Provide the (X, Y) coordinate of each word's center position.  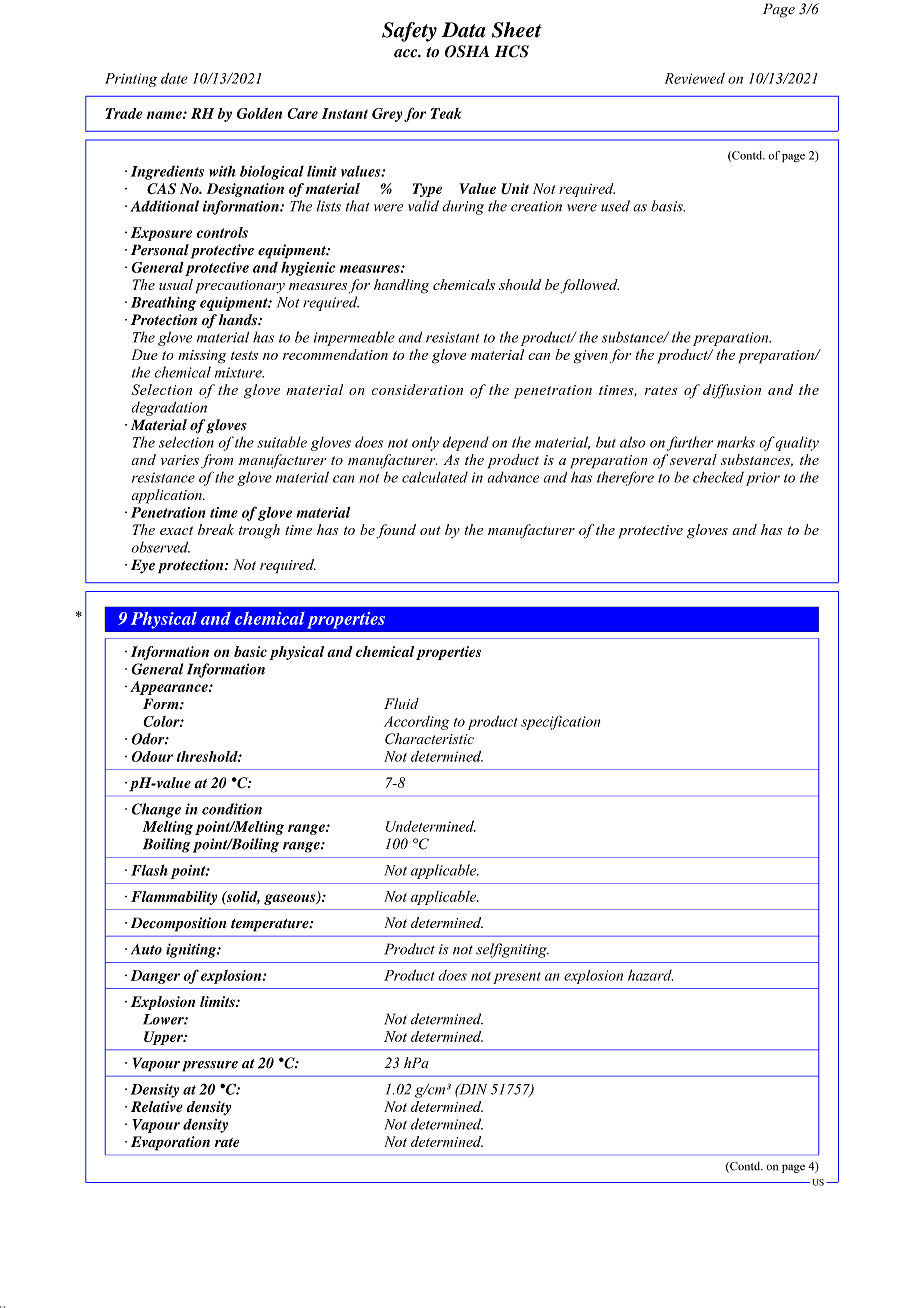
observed (161, 547)
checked (718, 477)
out (430, 530)
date (174, 78)
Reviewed (695, 78)
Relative (157, 1106)
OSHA (467, 51)
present (517, 978)
